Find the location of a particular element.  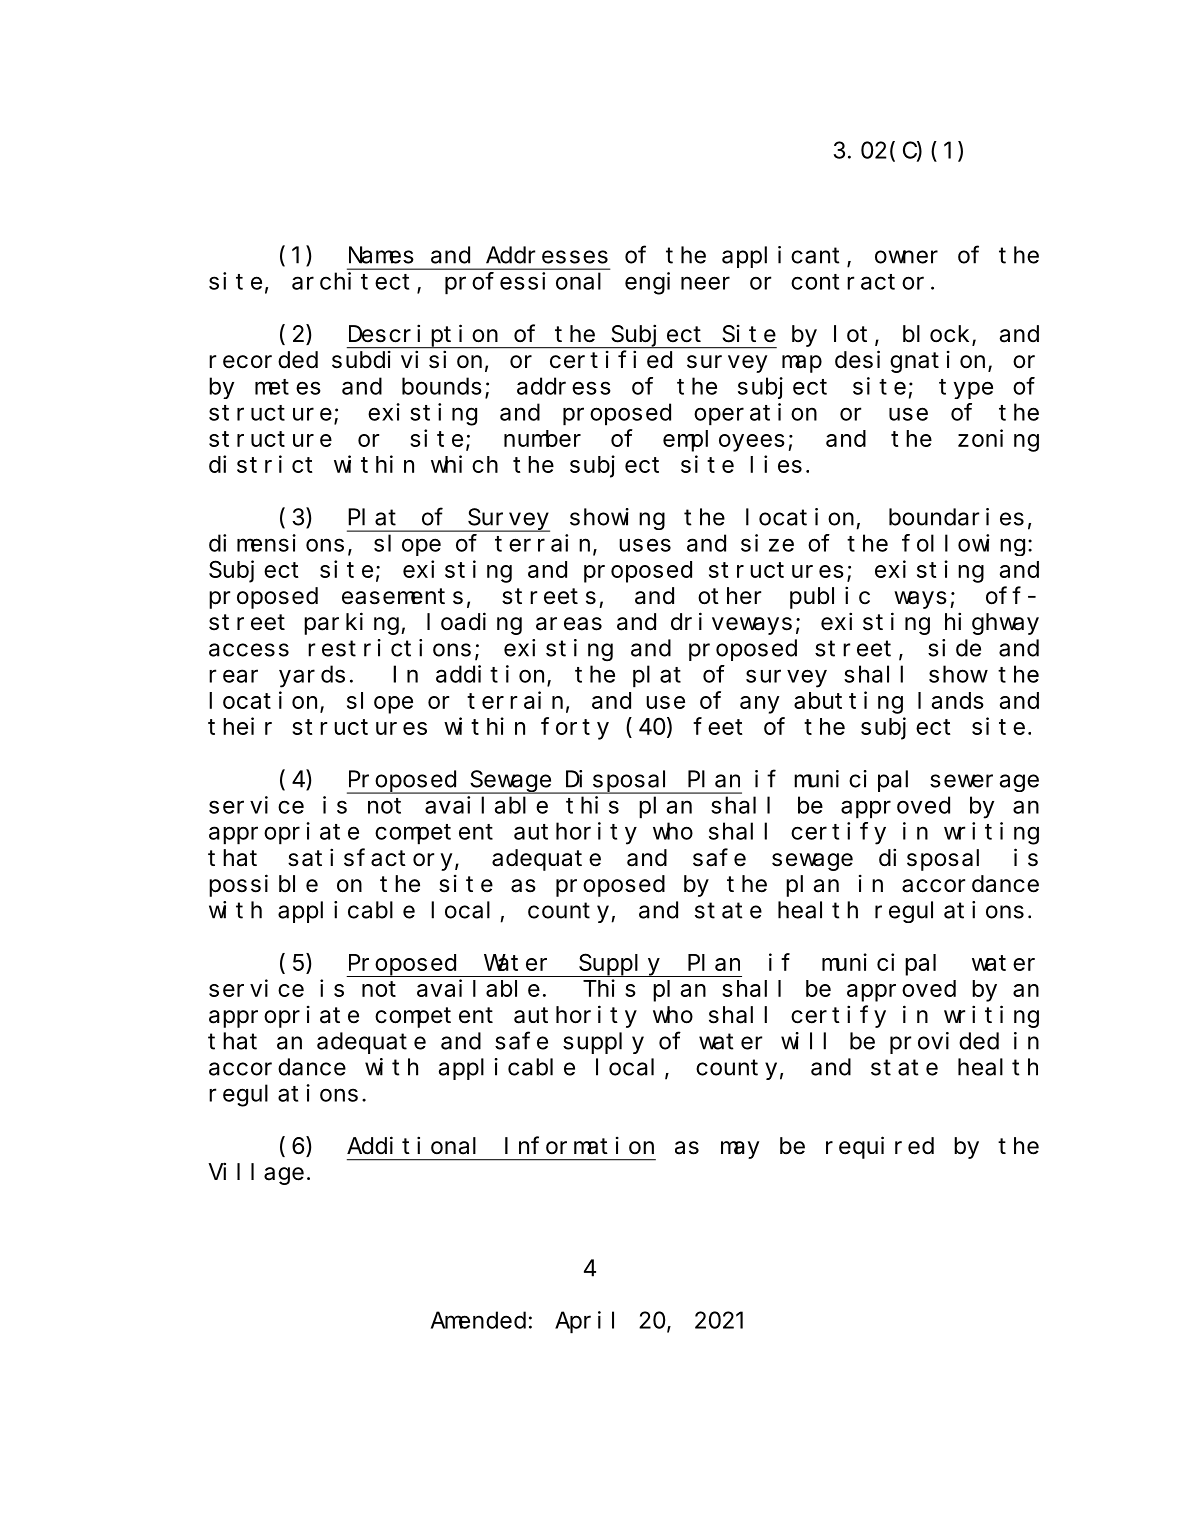

may is located at coordinates (740, 1150).
